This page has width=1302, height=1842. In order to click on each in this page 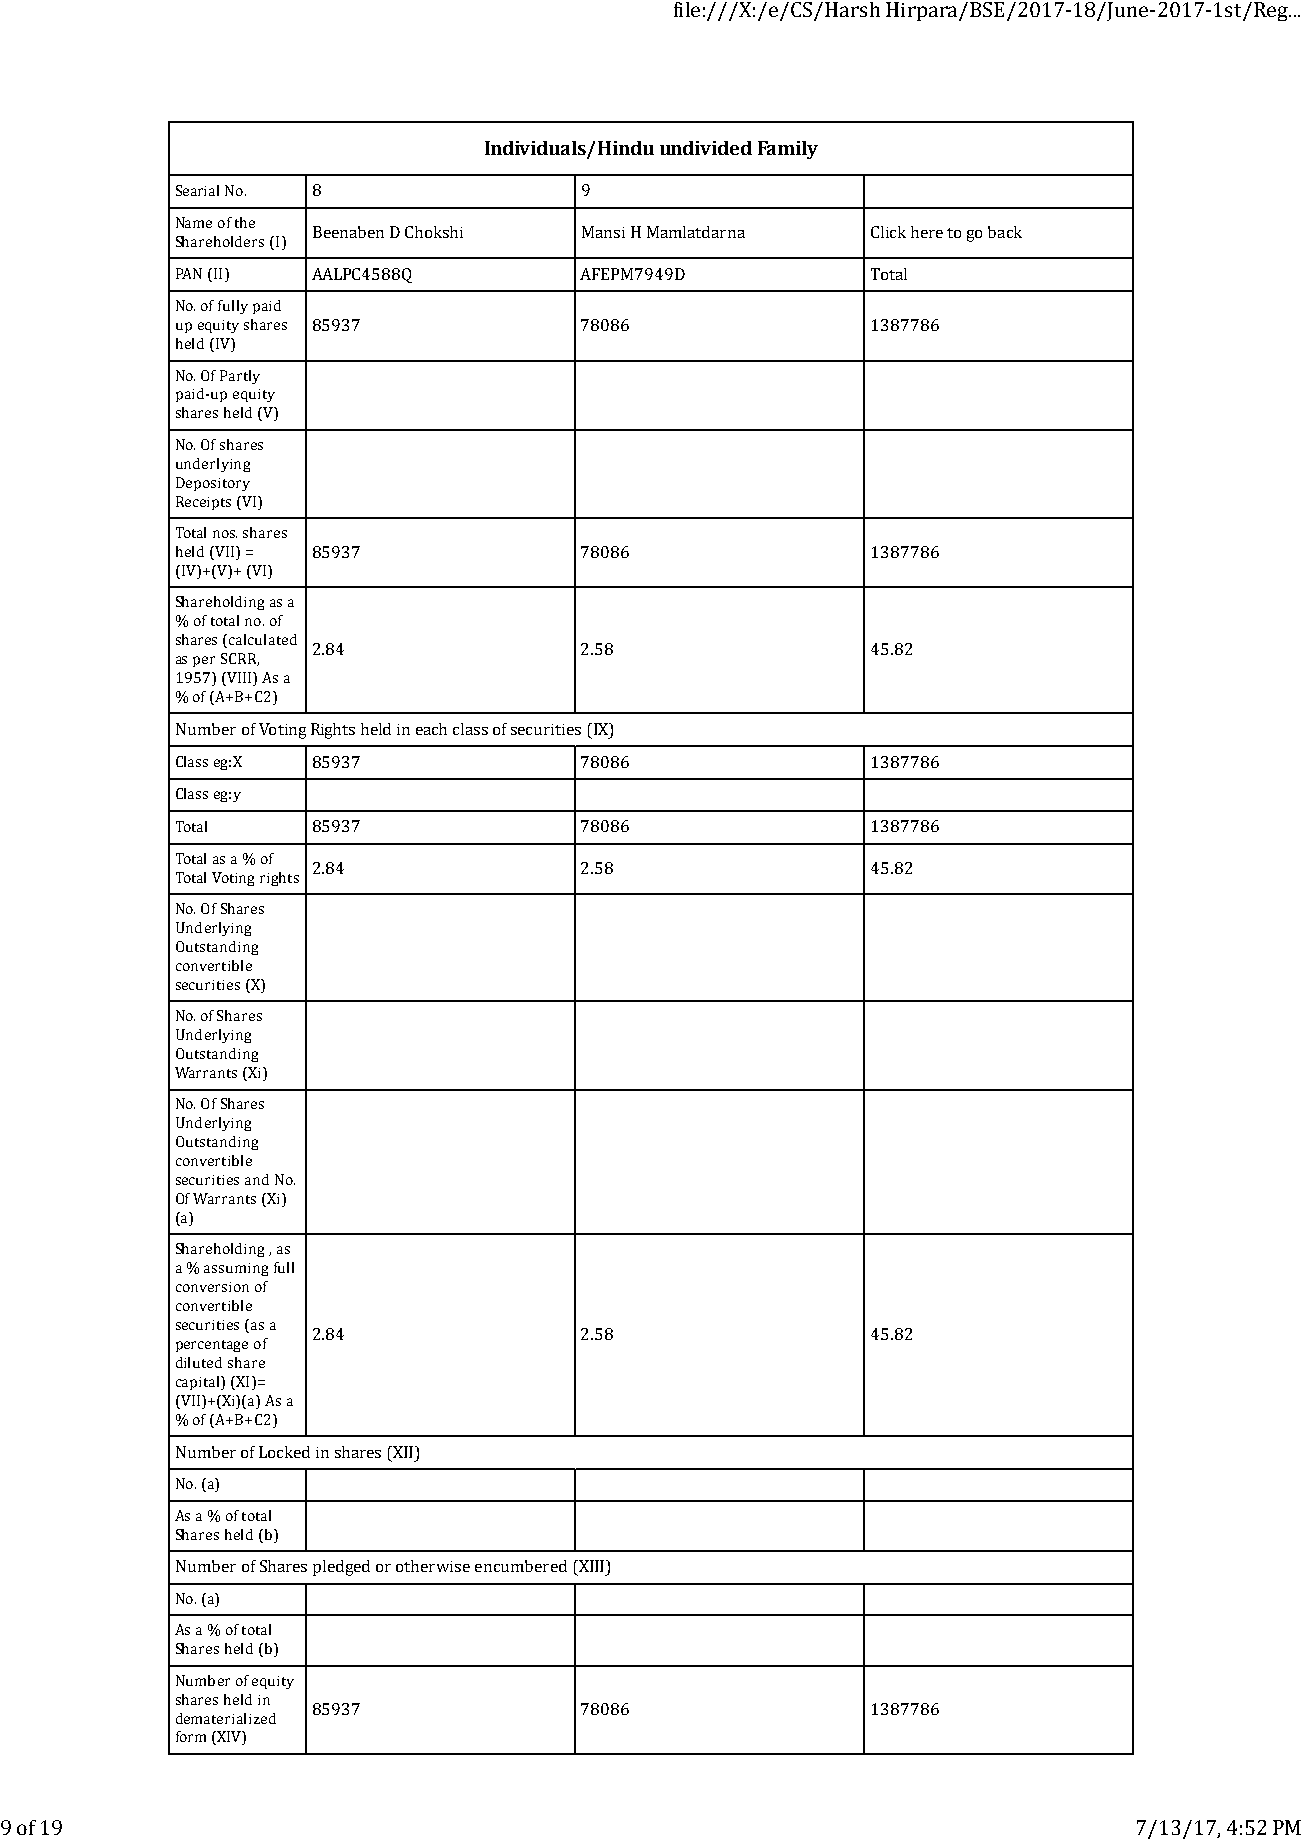, I will do `click(431, 729)`.
